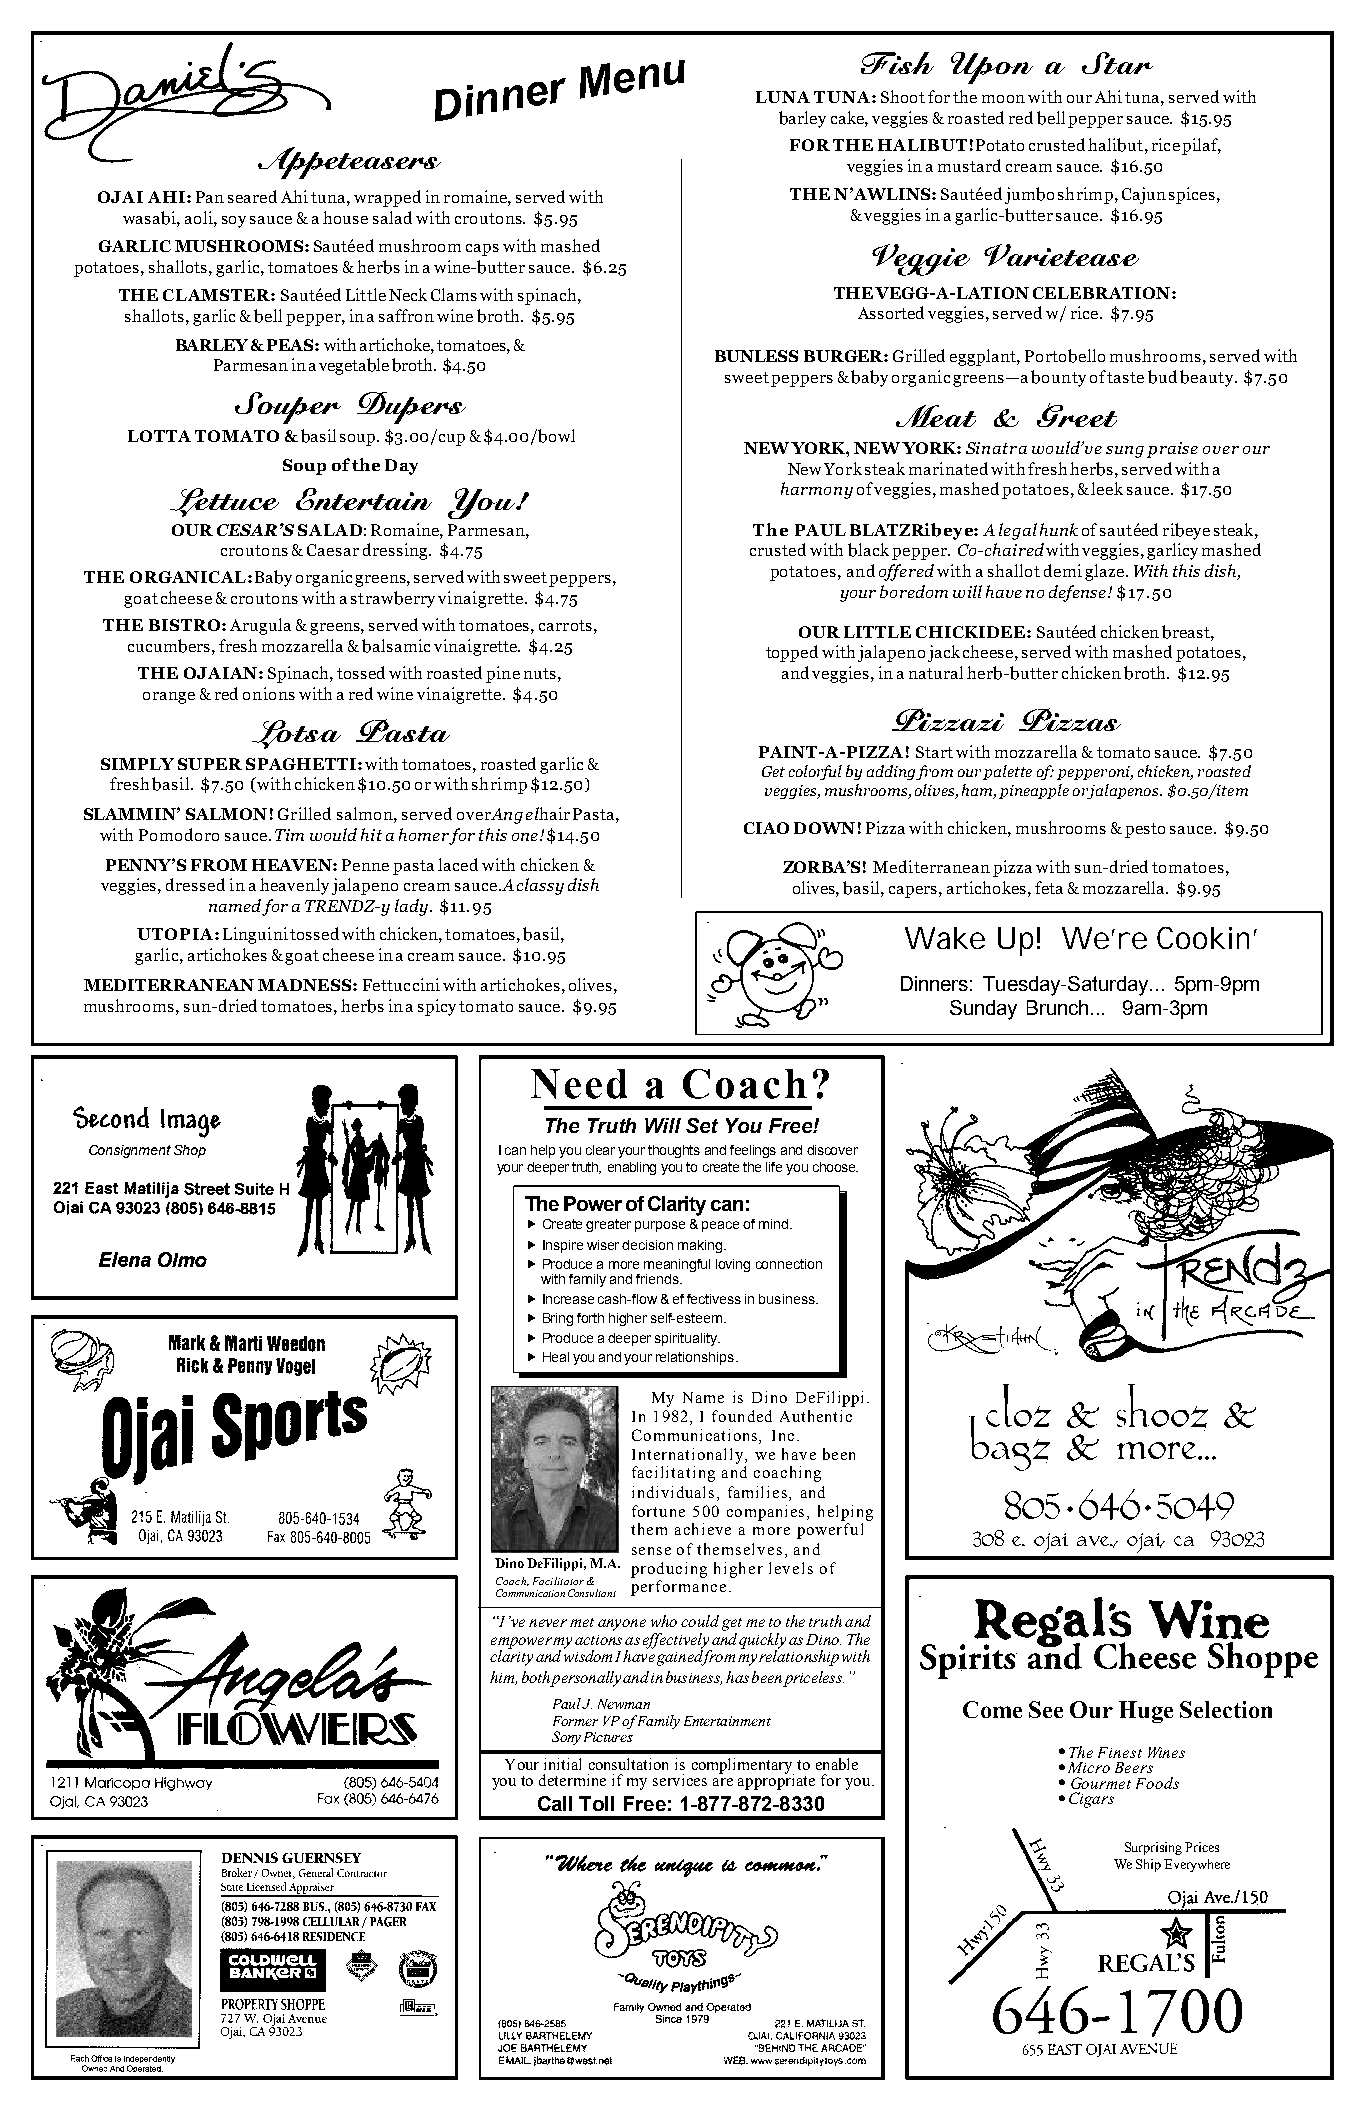 The width and height of the document is (1366, 2111). I want to click on classy, so click(540, 886).
